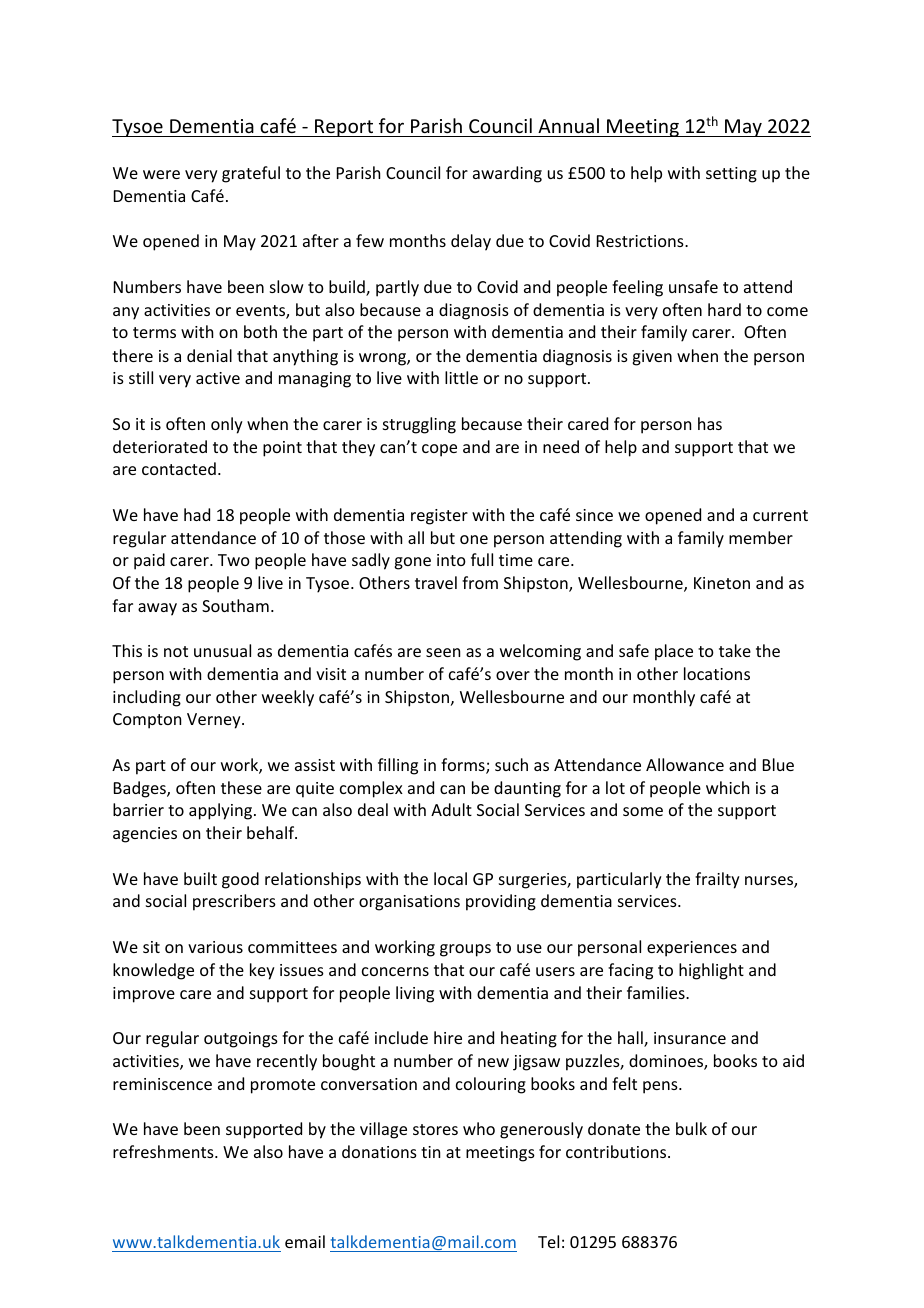 Image resolution: width=924 pixels, height=1308 pixels. What do you see at coordinates (443, 652) in the screenshot?
I see `seen` at bounding box center [443, 652].
